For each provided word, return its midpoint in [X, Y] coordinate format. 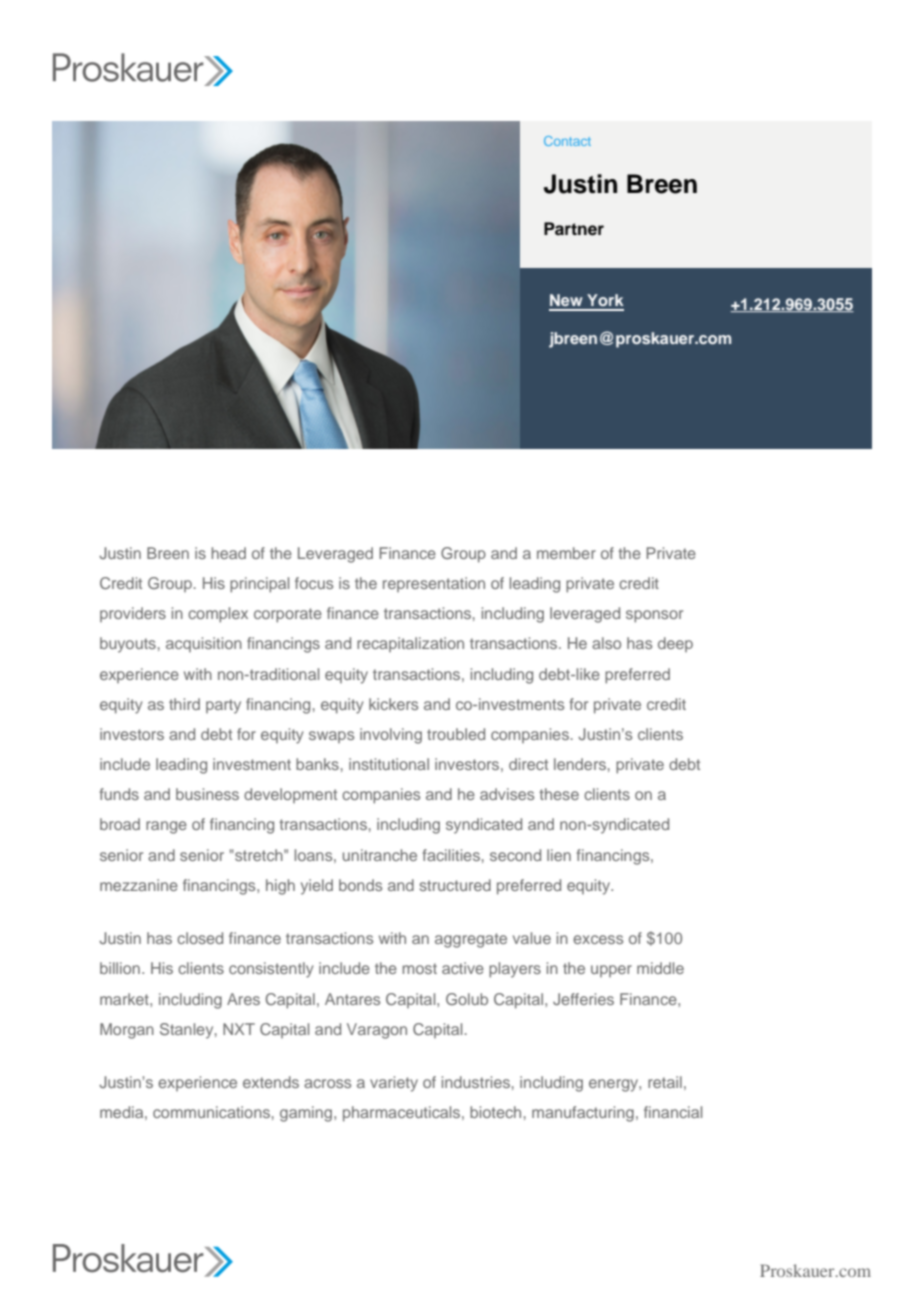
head [228, 553]
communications [211, 1112]
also [606, 643]
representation [434, 584]
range [166, 827]
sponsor [654, 616]
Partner [574, 229]
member [566, 553]
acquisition [204, 644]
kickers [393, 704]
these [559, 794]
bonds [360, 885]
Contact [567, 141]
